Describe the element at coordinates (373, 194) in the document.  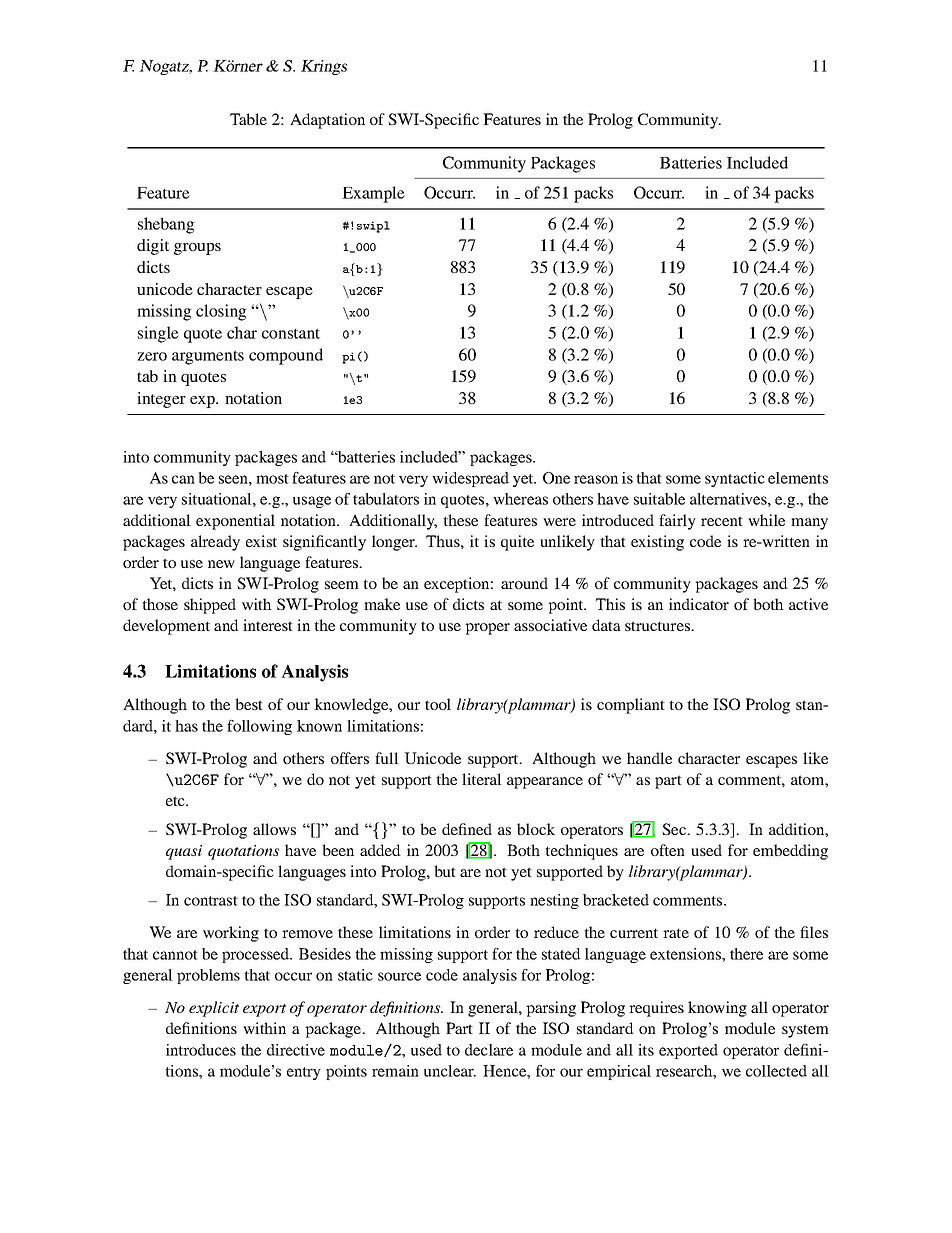
I see `Example` at that location.
